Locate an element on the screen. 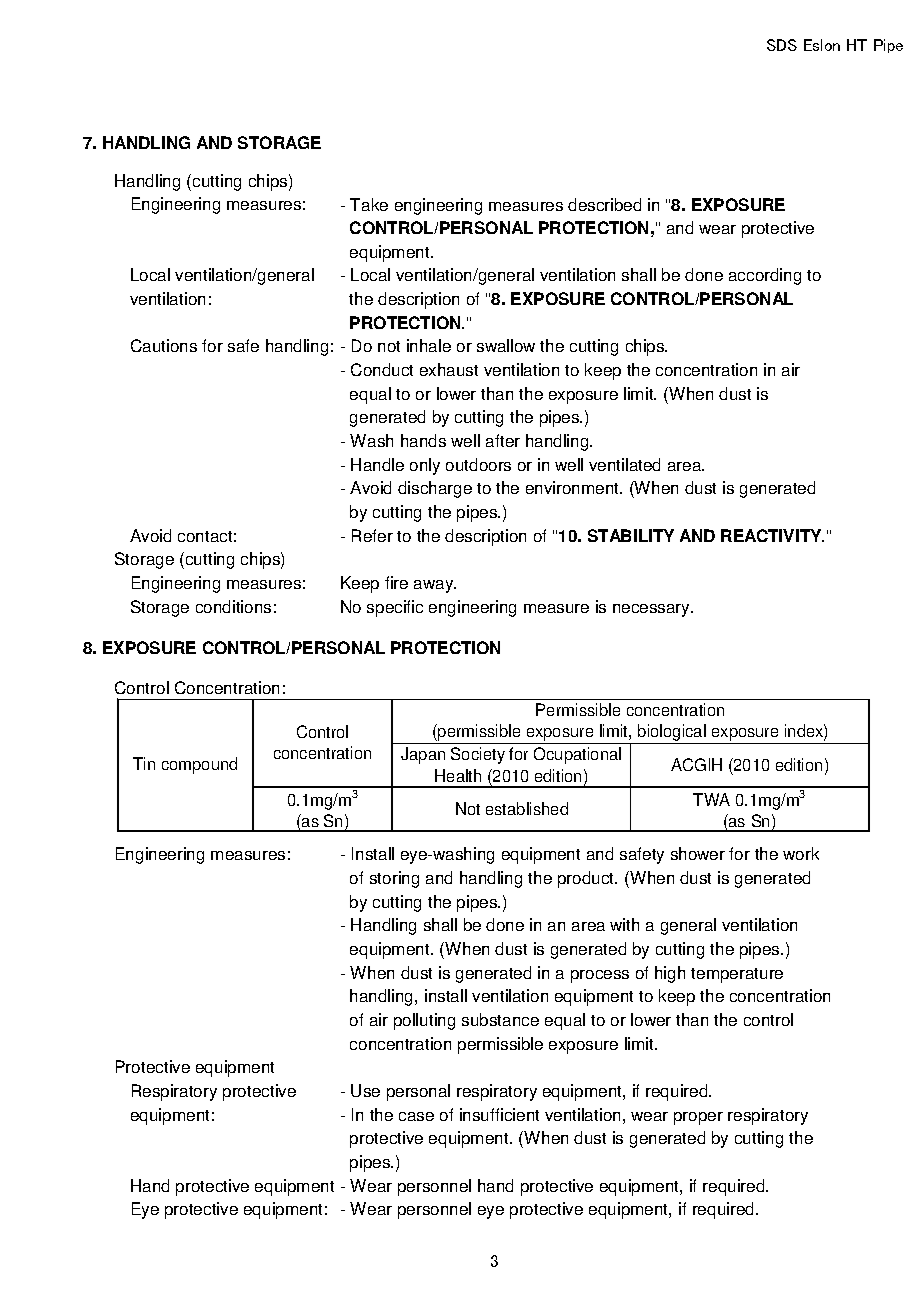  compound is located at coordinates (199, 765).
